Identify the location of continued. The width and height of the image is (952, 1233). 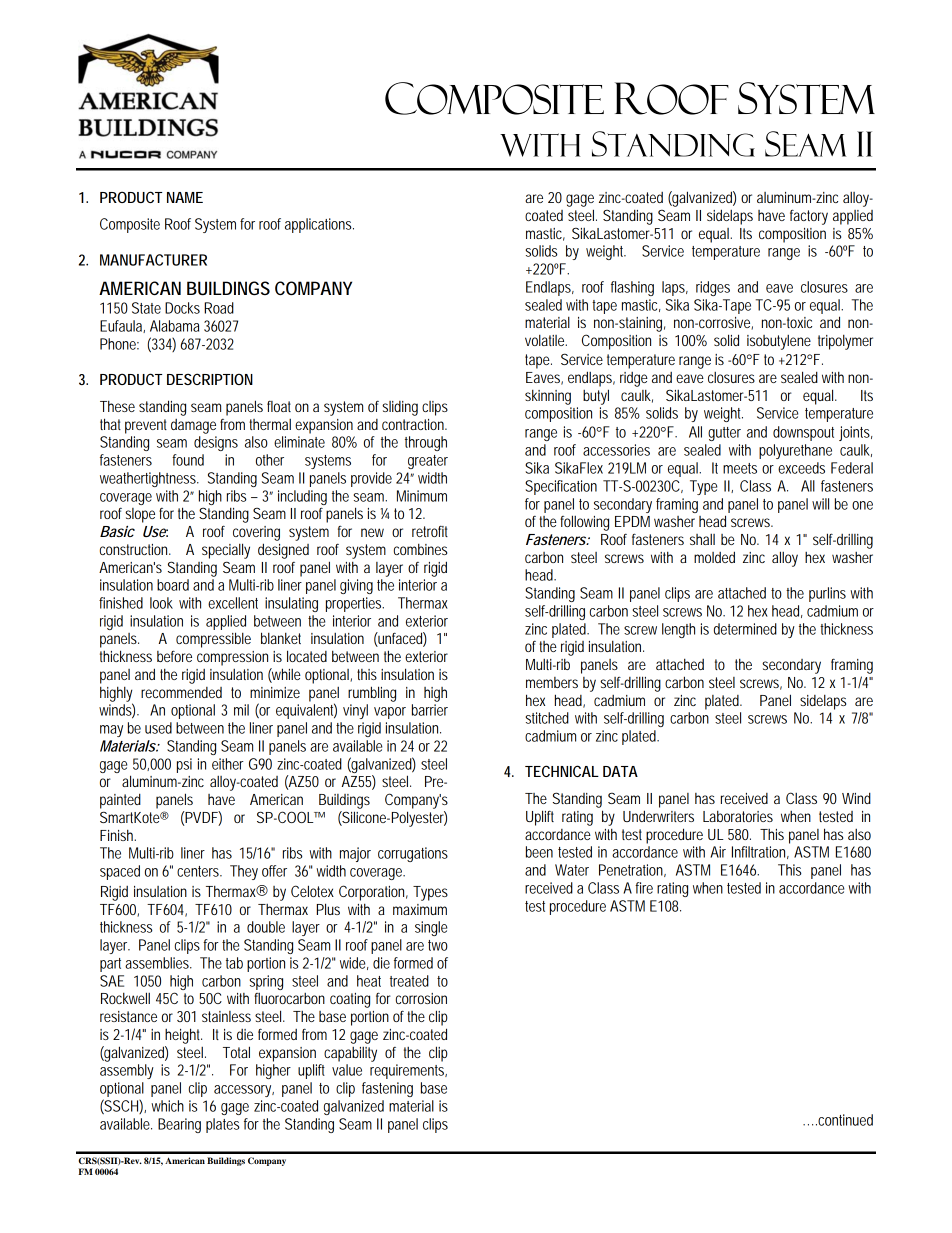
(844, 1120).
